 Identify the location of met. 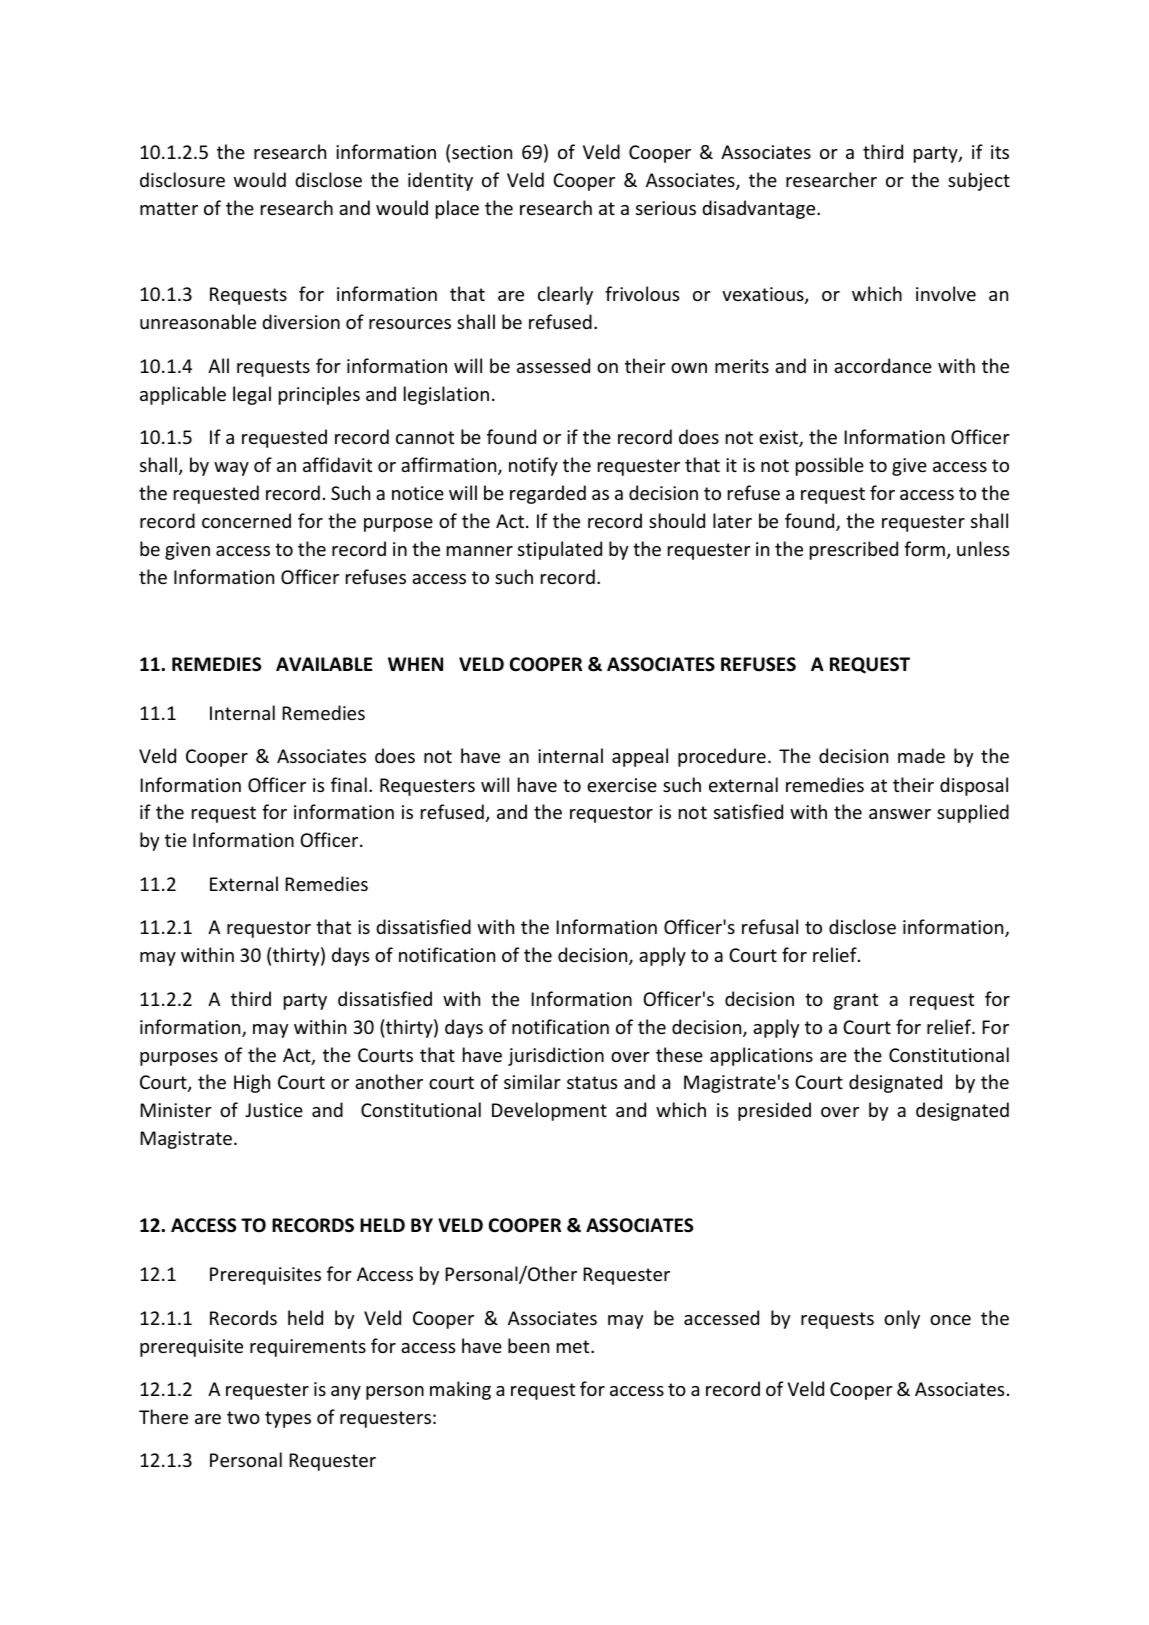
(574, 1346).
